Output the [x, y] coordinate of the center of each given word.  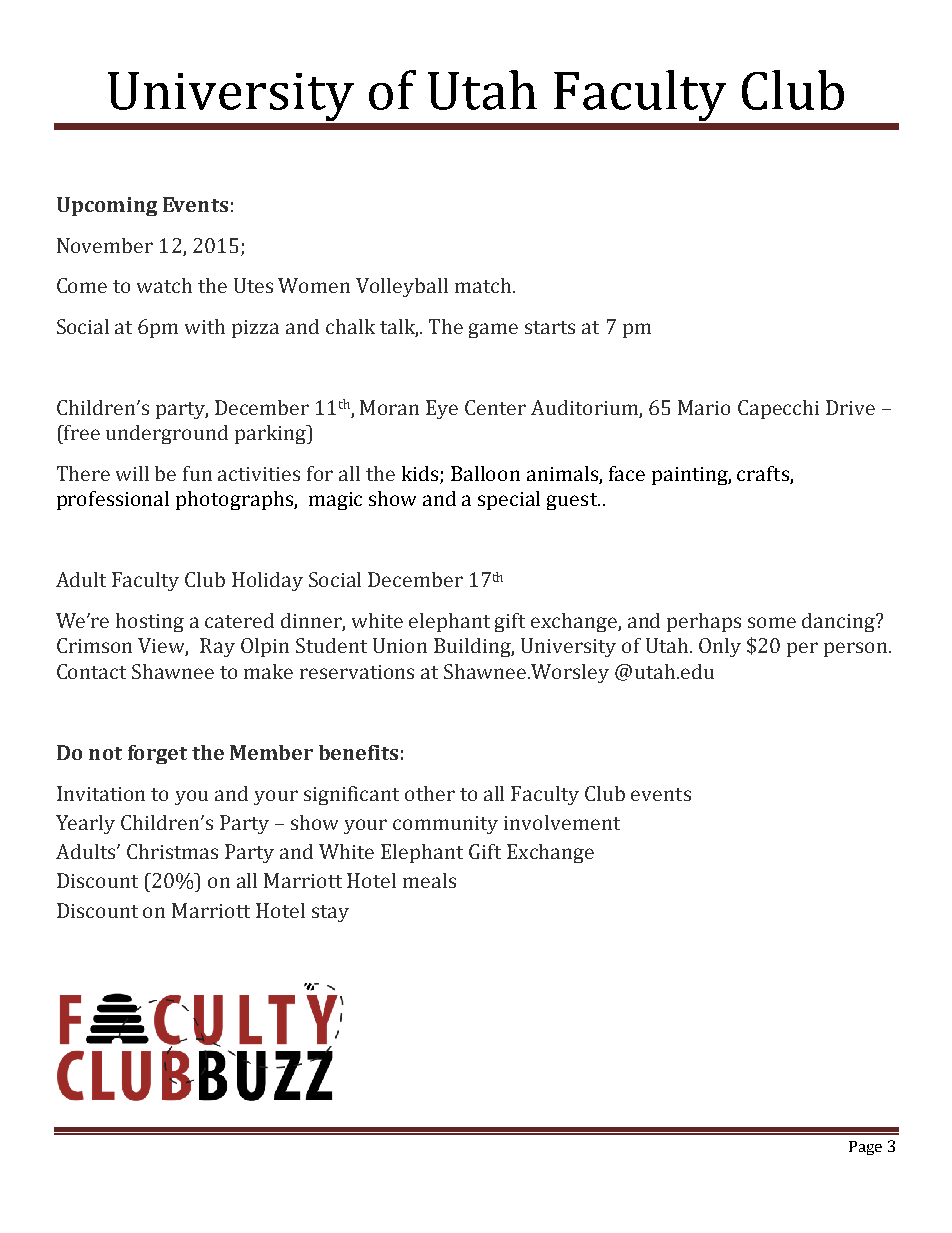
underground [167, 434]
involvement [562, 822]
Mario [704, 407]
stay [330, 913]
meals [429, 880]
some [772, 622]
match [483, 285]
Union [400, 645]
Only [720, 647]
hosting [150, 622]
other [430, 793]
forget [157, 754]
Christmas [172, 851]
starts [550, 327]
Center [495, 407]
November [105, 245]
